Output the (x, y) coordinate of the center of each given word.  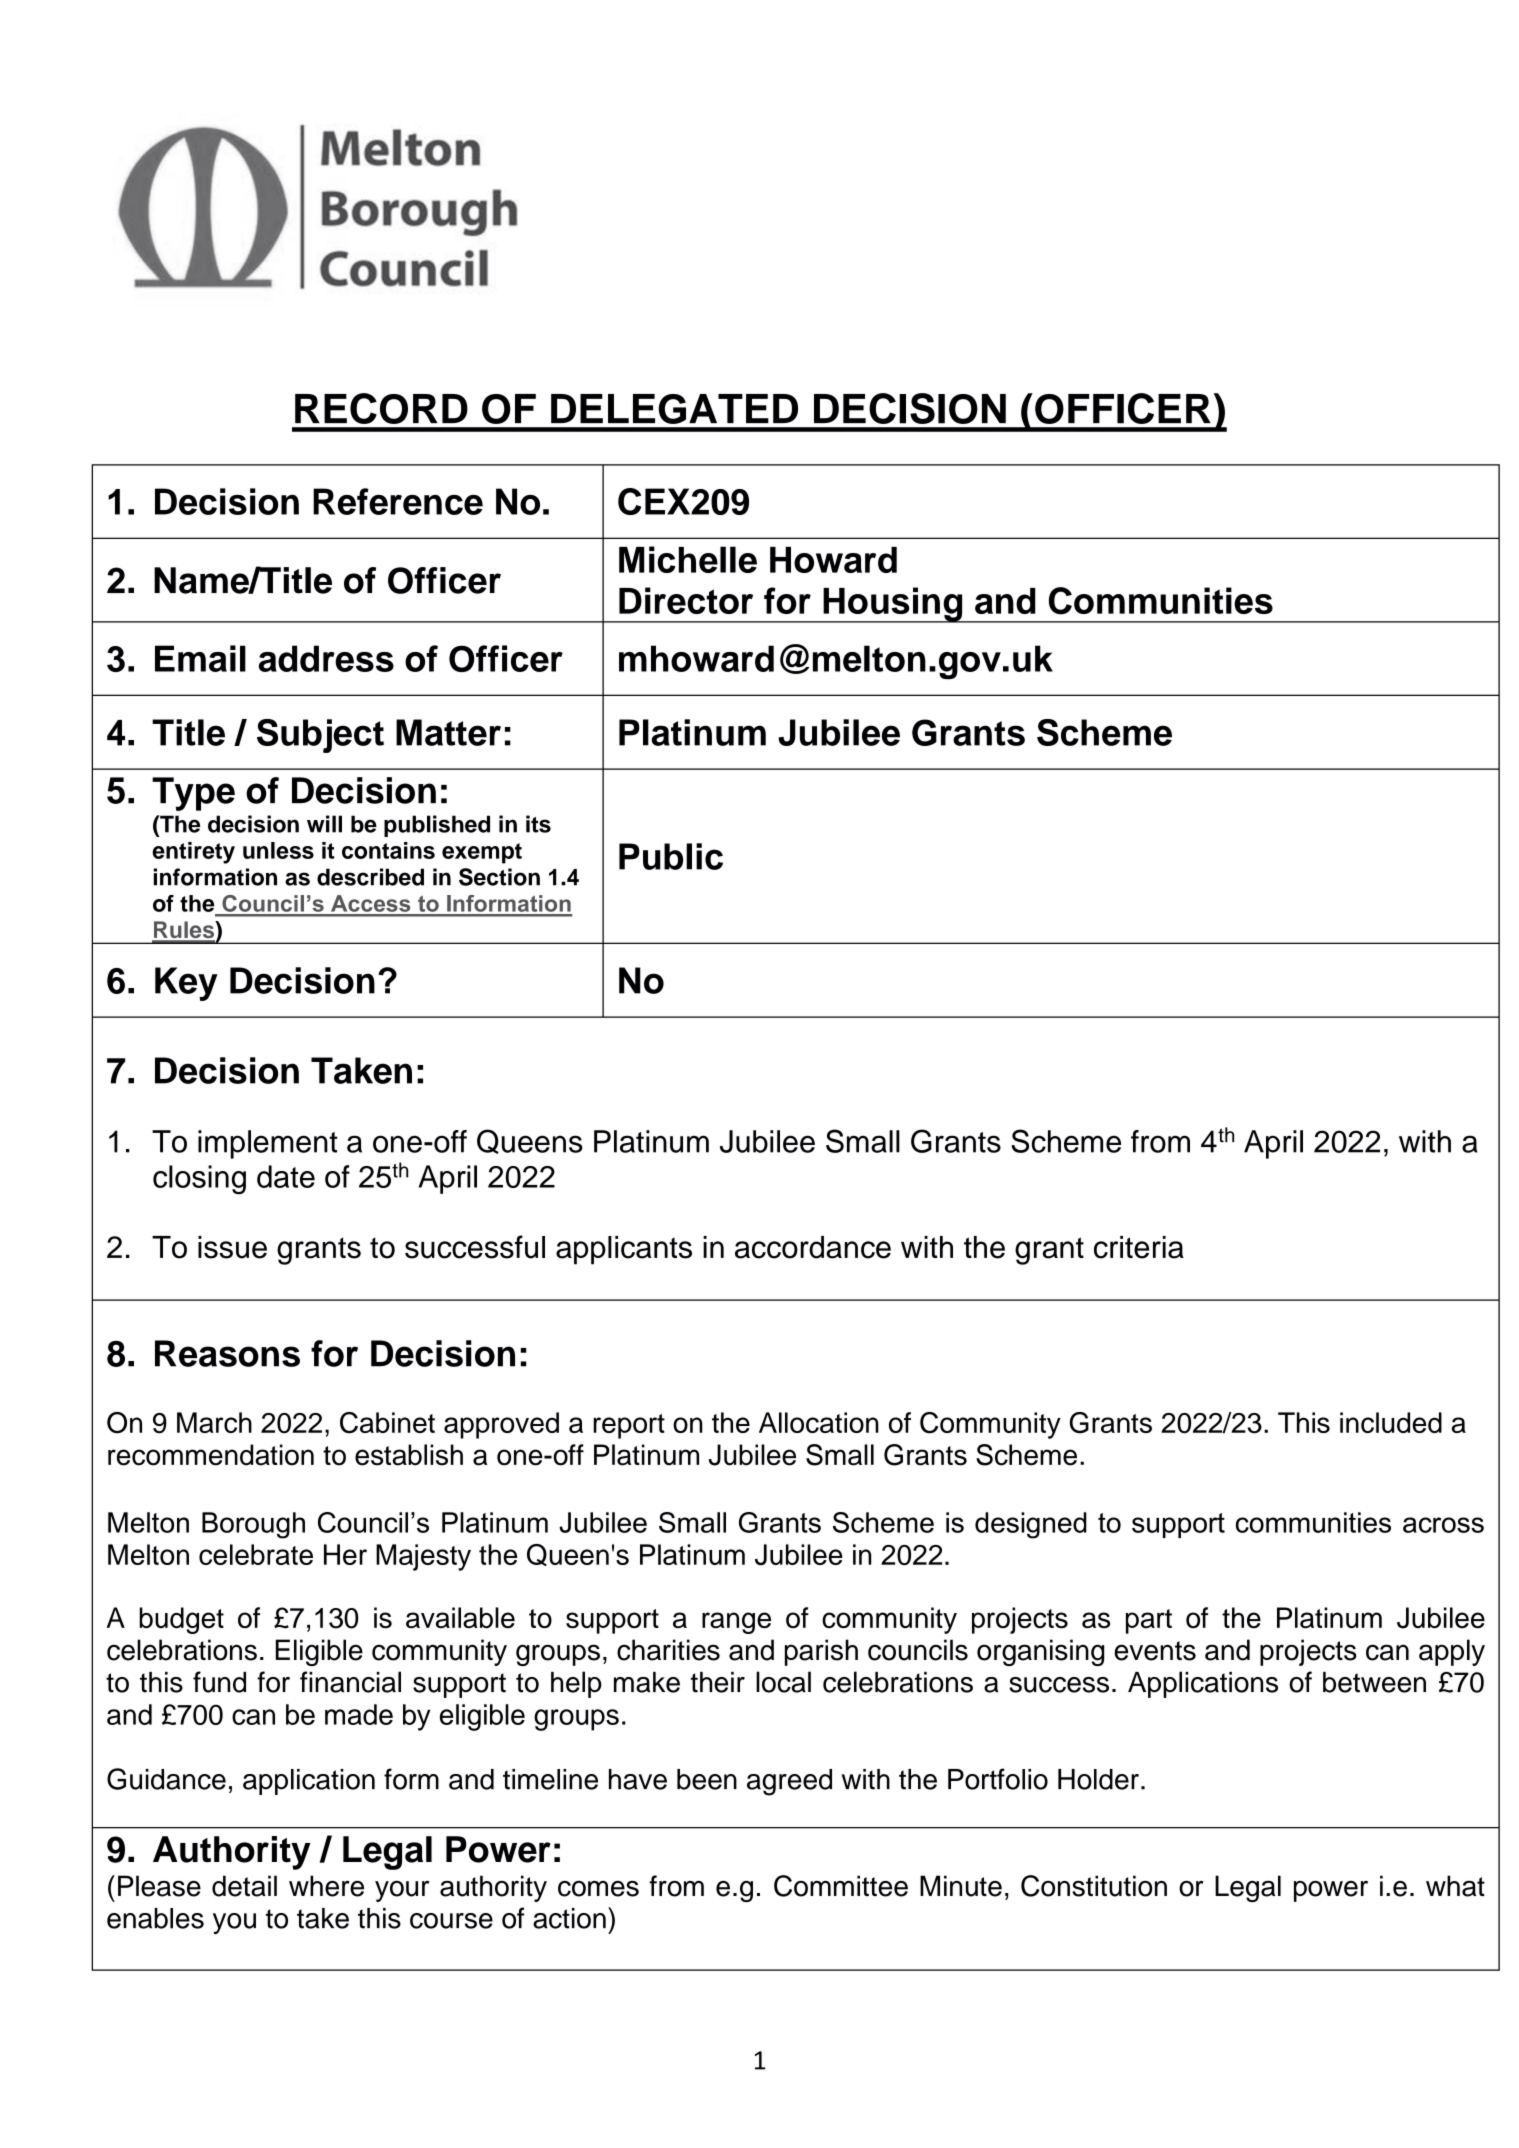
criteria (1139, 1247)
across (1443, 1525)
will (324, 824)
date (286, 1176)
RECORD (381, 408)
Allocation (819, 1422)
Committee (841, 1886)
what (1455, 1886)
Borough (253, 1525)
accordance (813, 1247)
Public (671, 856)
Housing (893, 605)
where (326, 1886)
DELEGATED (674, 409)
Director (686, 600)
